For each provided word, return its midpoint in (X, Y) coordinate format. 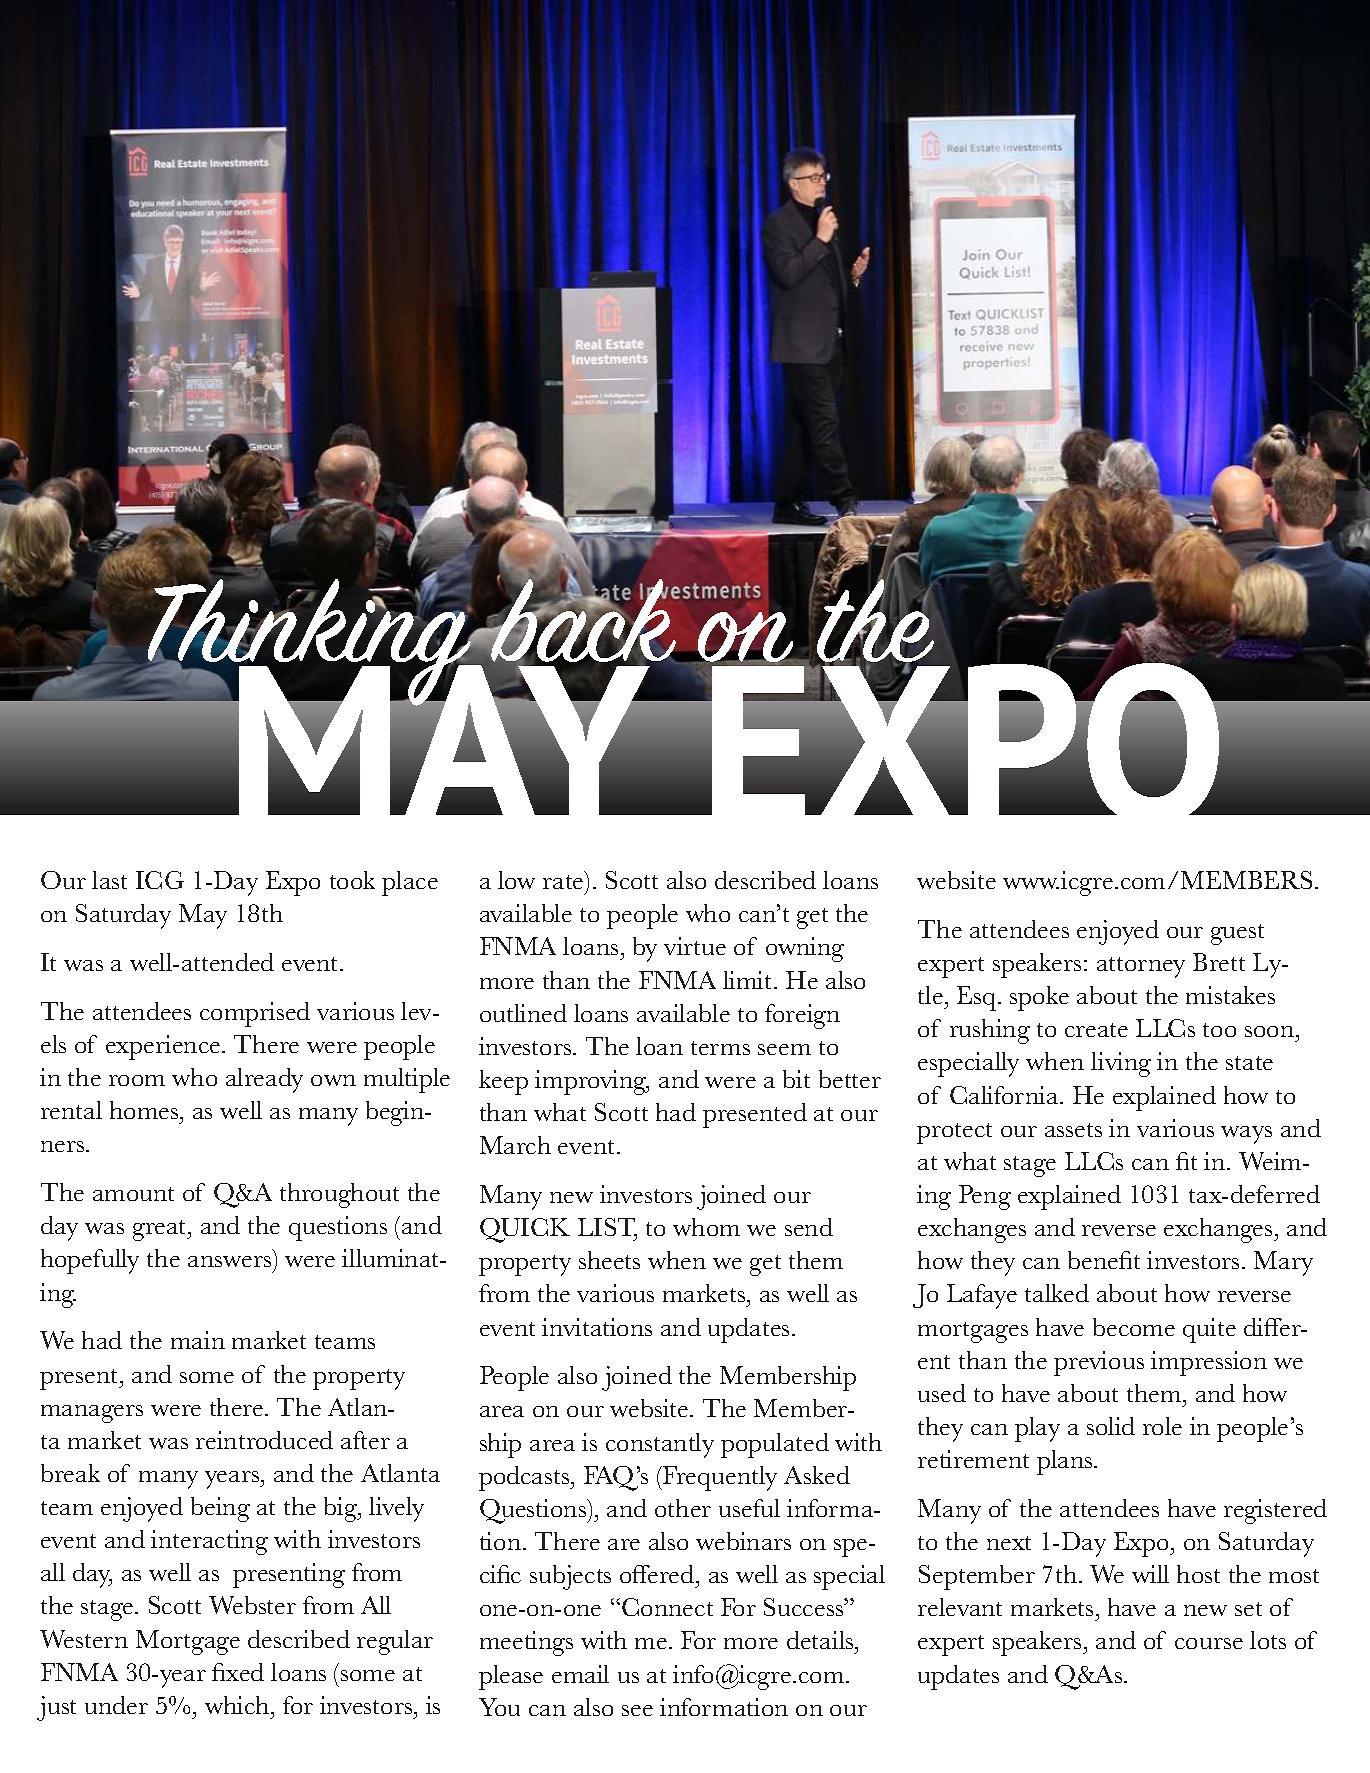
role (1162, 1426)
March (515, 1145)
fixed (238, 1672)
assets (1073, 1130)
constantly (660, 1445)
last (109, 880)
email (580, 1674)
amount (133, 1194)
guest (1237, 934)
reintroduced (264, 1440)
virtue (695, 946)
